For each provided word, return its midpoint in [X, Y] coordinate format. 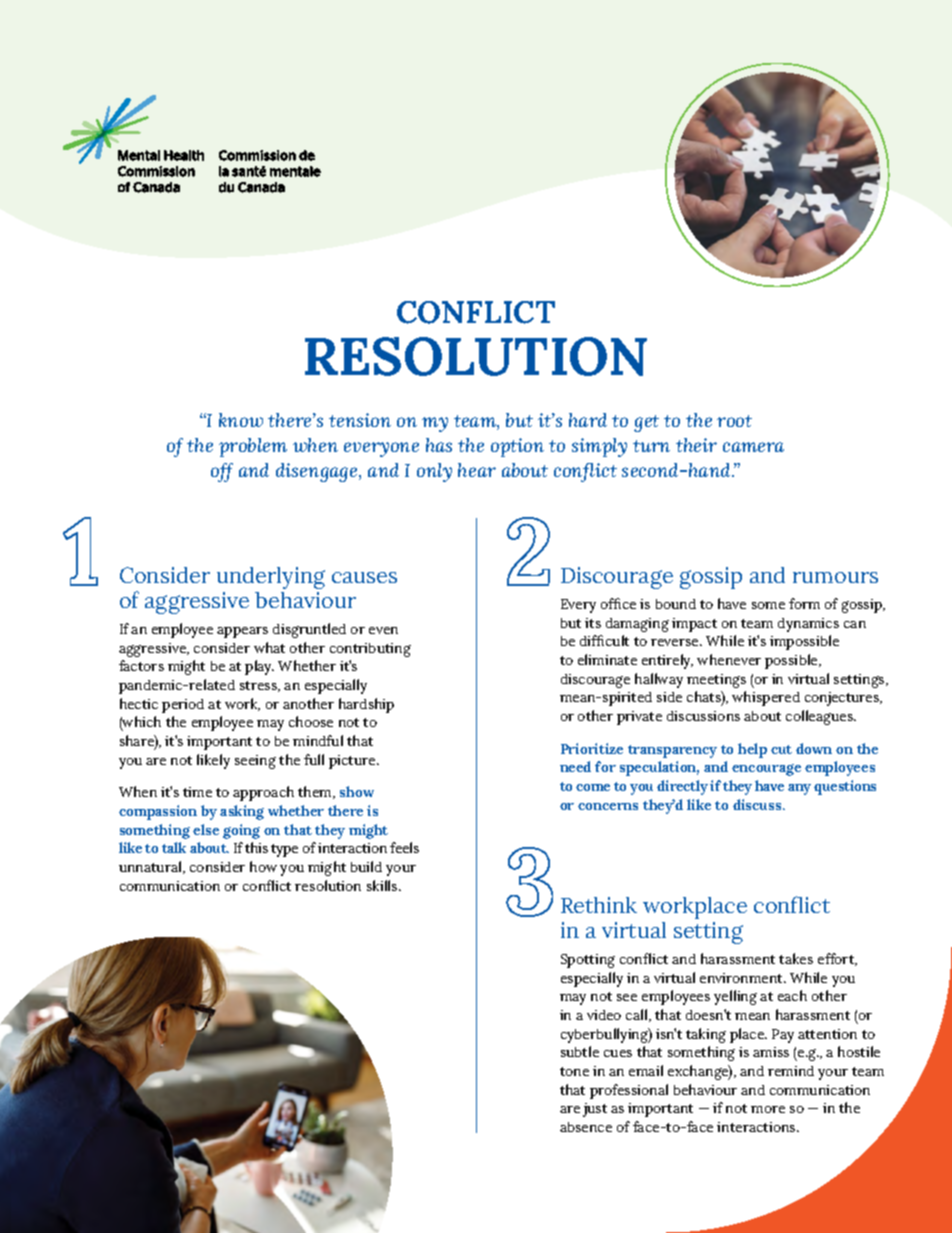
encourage [766, 770]
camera [753, 447]
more [768, 1109]
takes [796, 958]
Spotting [588, 961]
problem [253, 447]
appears [242, 632]
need [575, 766]
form [804, 603]
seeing [255, 762]
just [595, 1110]
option [517, 447]
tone [574, 1071]
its [593, 623]
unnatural [151, 867]
